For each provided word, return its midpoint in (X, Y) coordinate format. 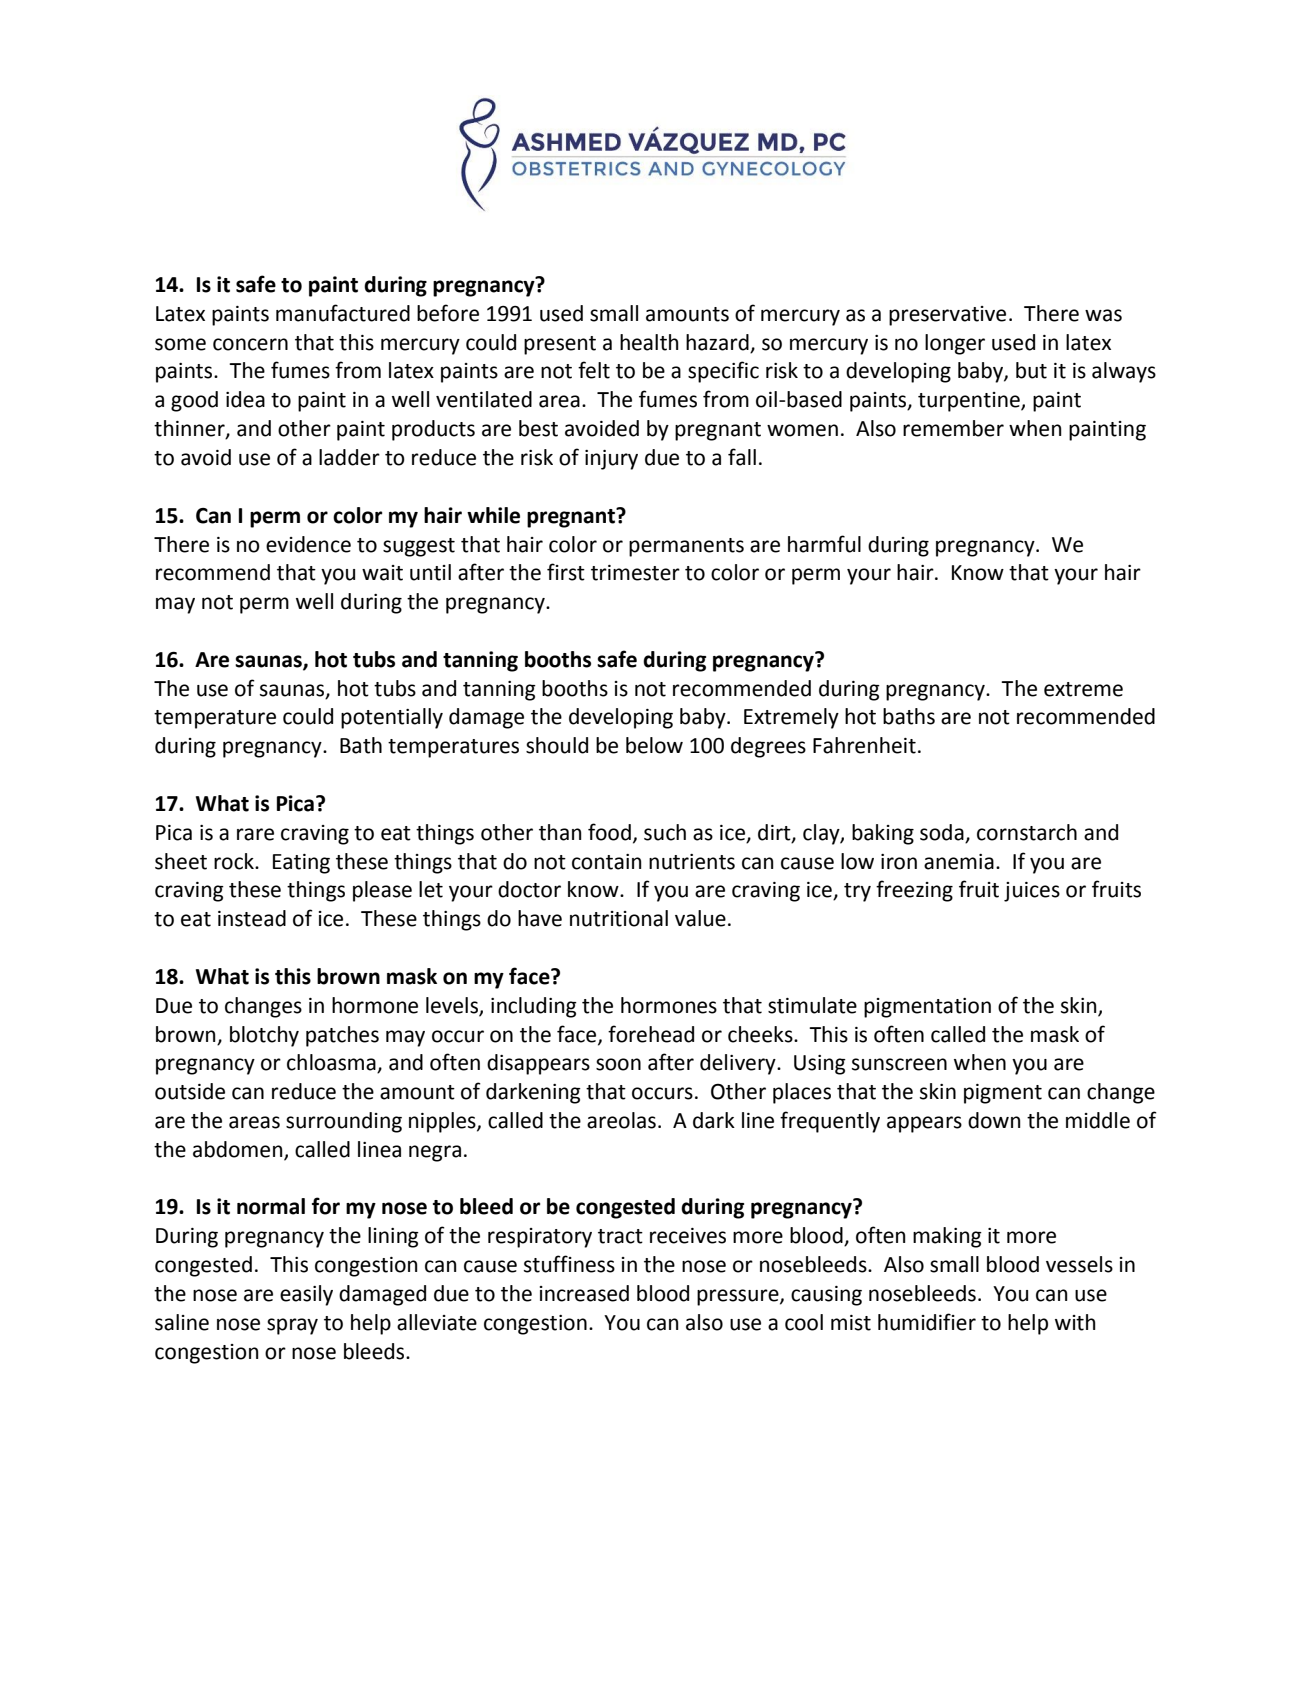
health (649, 342)
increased (584, 1293)
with (1075, 1322)
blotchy (264, 1036)
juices (1032, 892)
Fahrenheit (864, 745)
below (654, 745)
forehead (651, 1034)
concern (250, 344)
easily (306, 1295)
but (1031, 370)
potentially (392, 718)
